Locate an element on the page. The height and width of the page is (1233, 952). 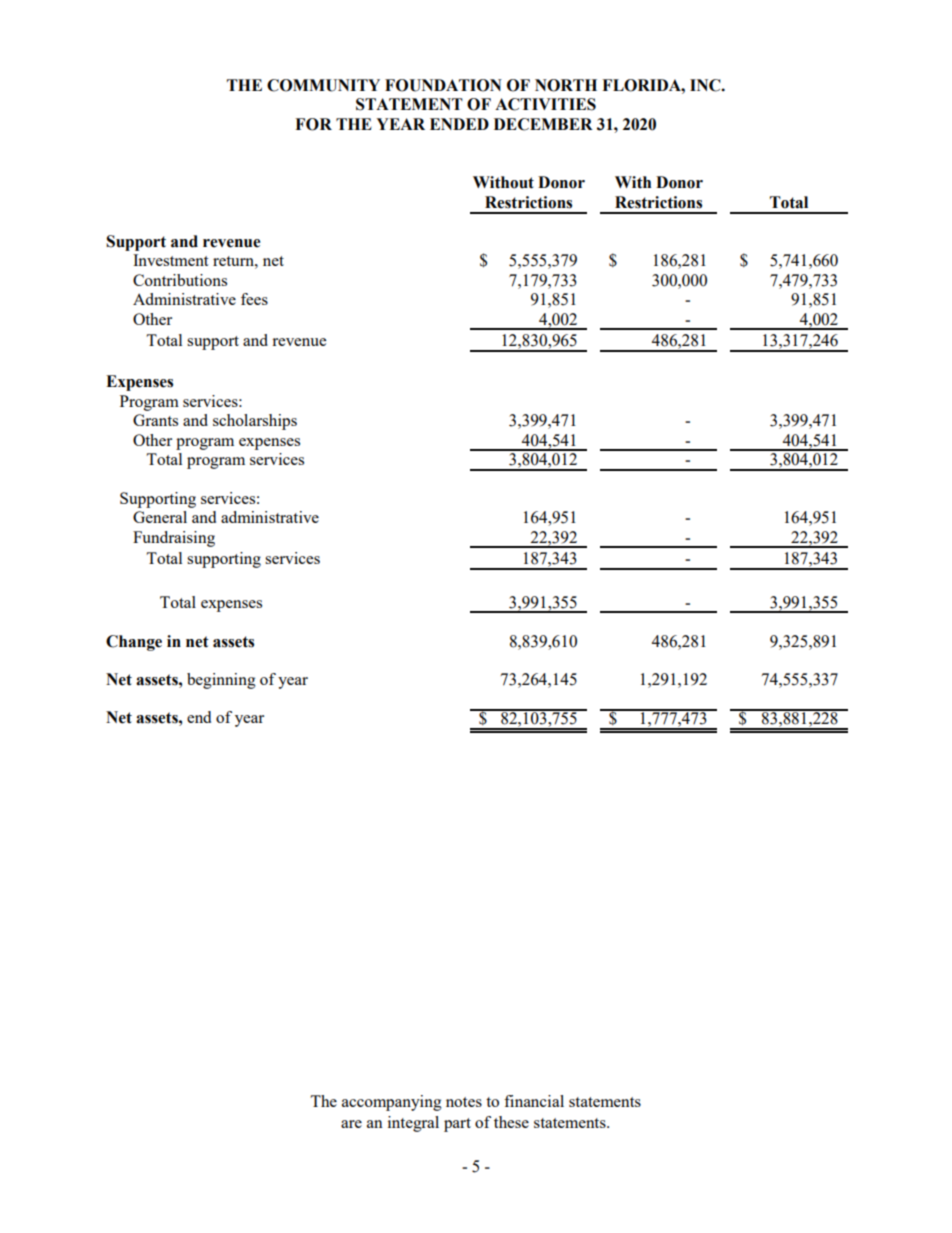
are is located at coordinates (351, 1124).
